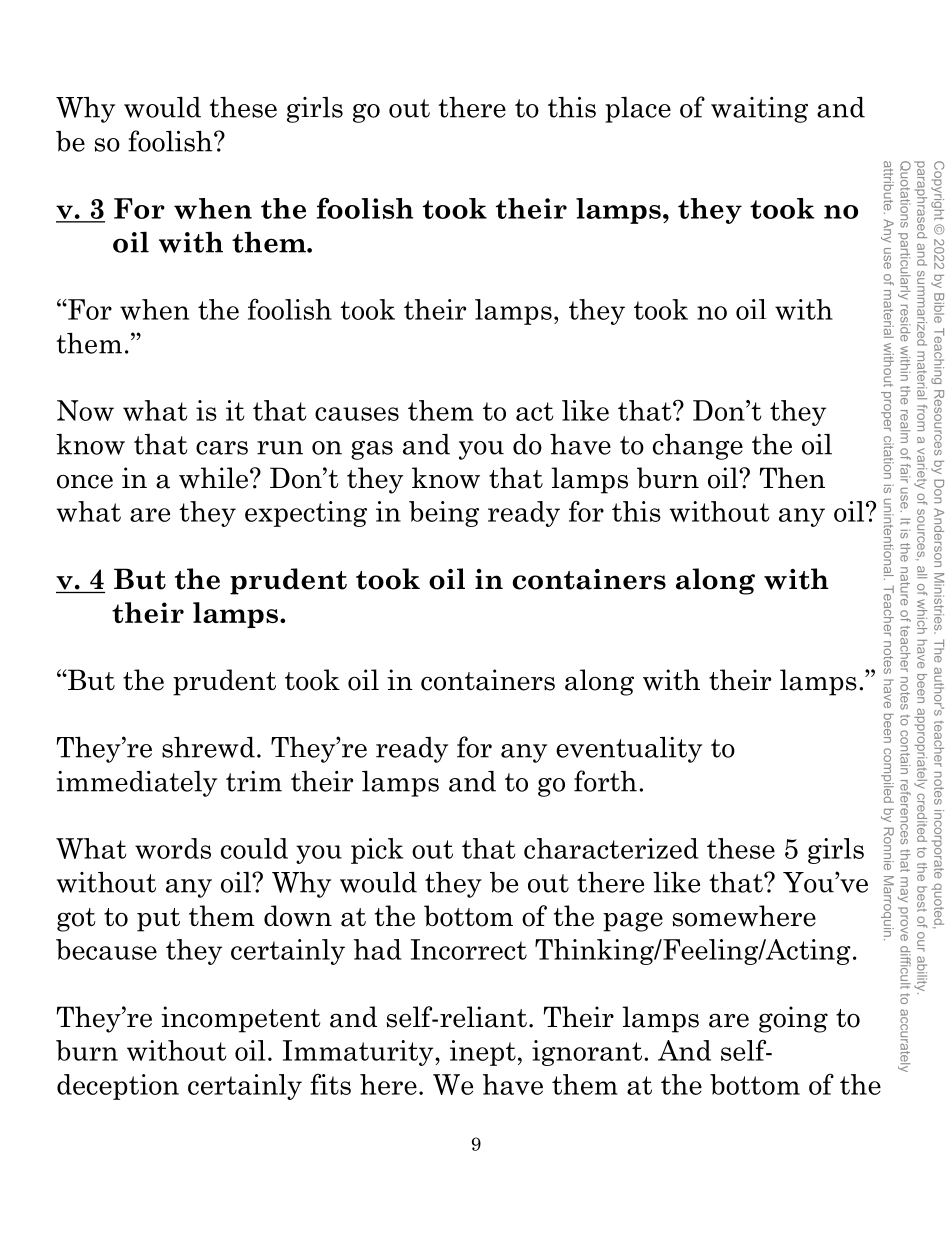  What do you see at coordinates (792, 478) in the image?
I see `Then` at bounding box center [792, 478].
